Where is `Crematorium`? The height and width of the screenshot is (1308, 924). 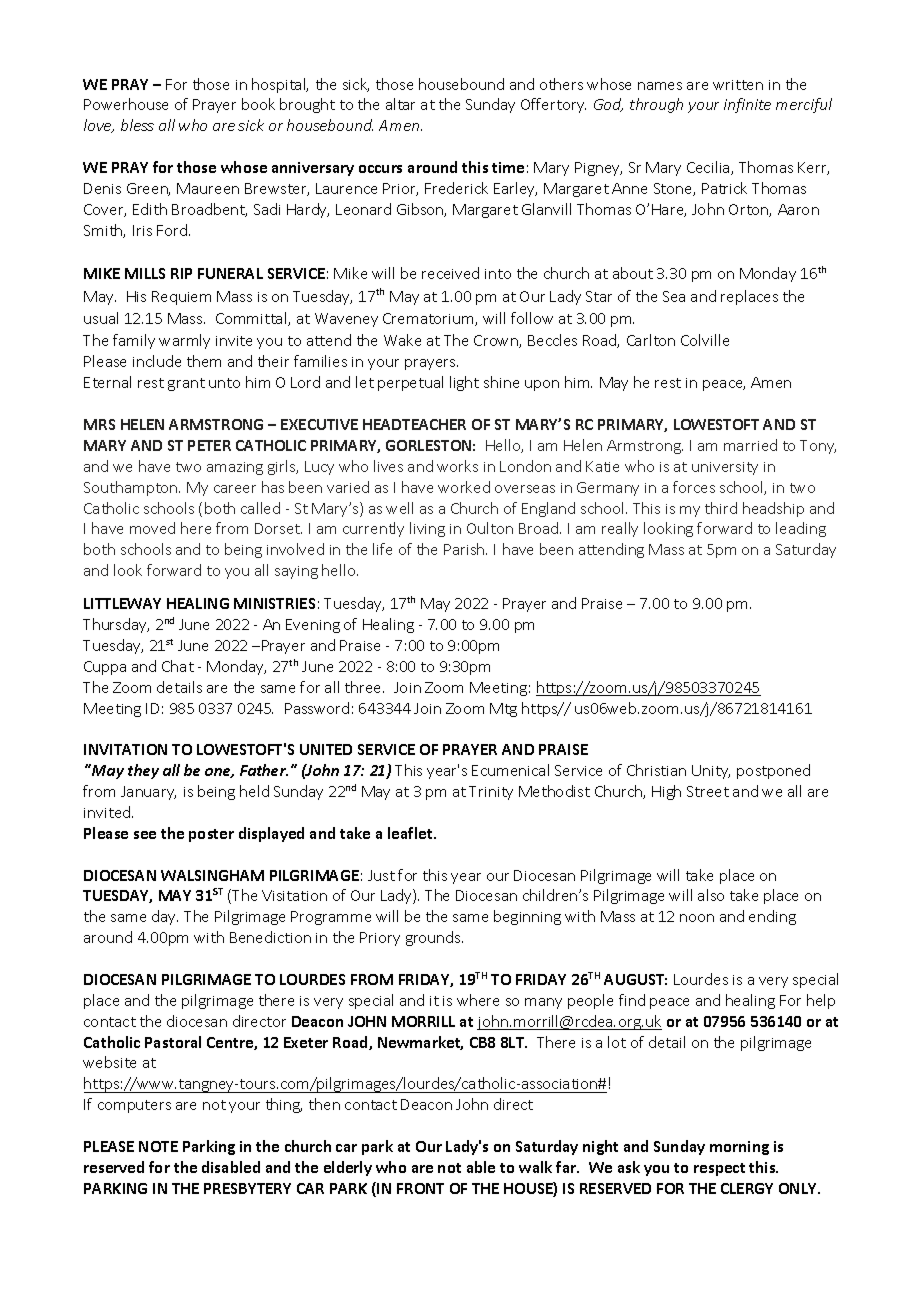 Crematorium is located at coordinates (429, 319).
